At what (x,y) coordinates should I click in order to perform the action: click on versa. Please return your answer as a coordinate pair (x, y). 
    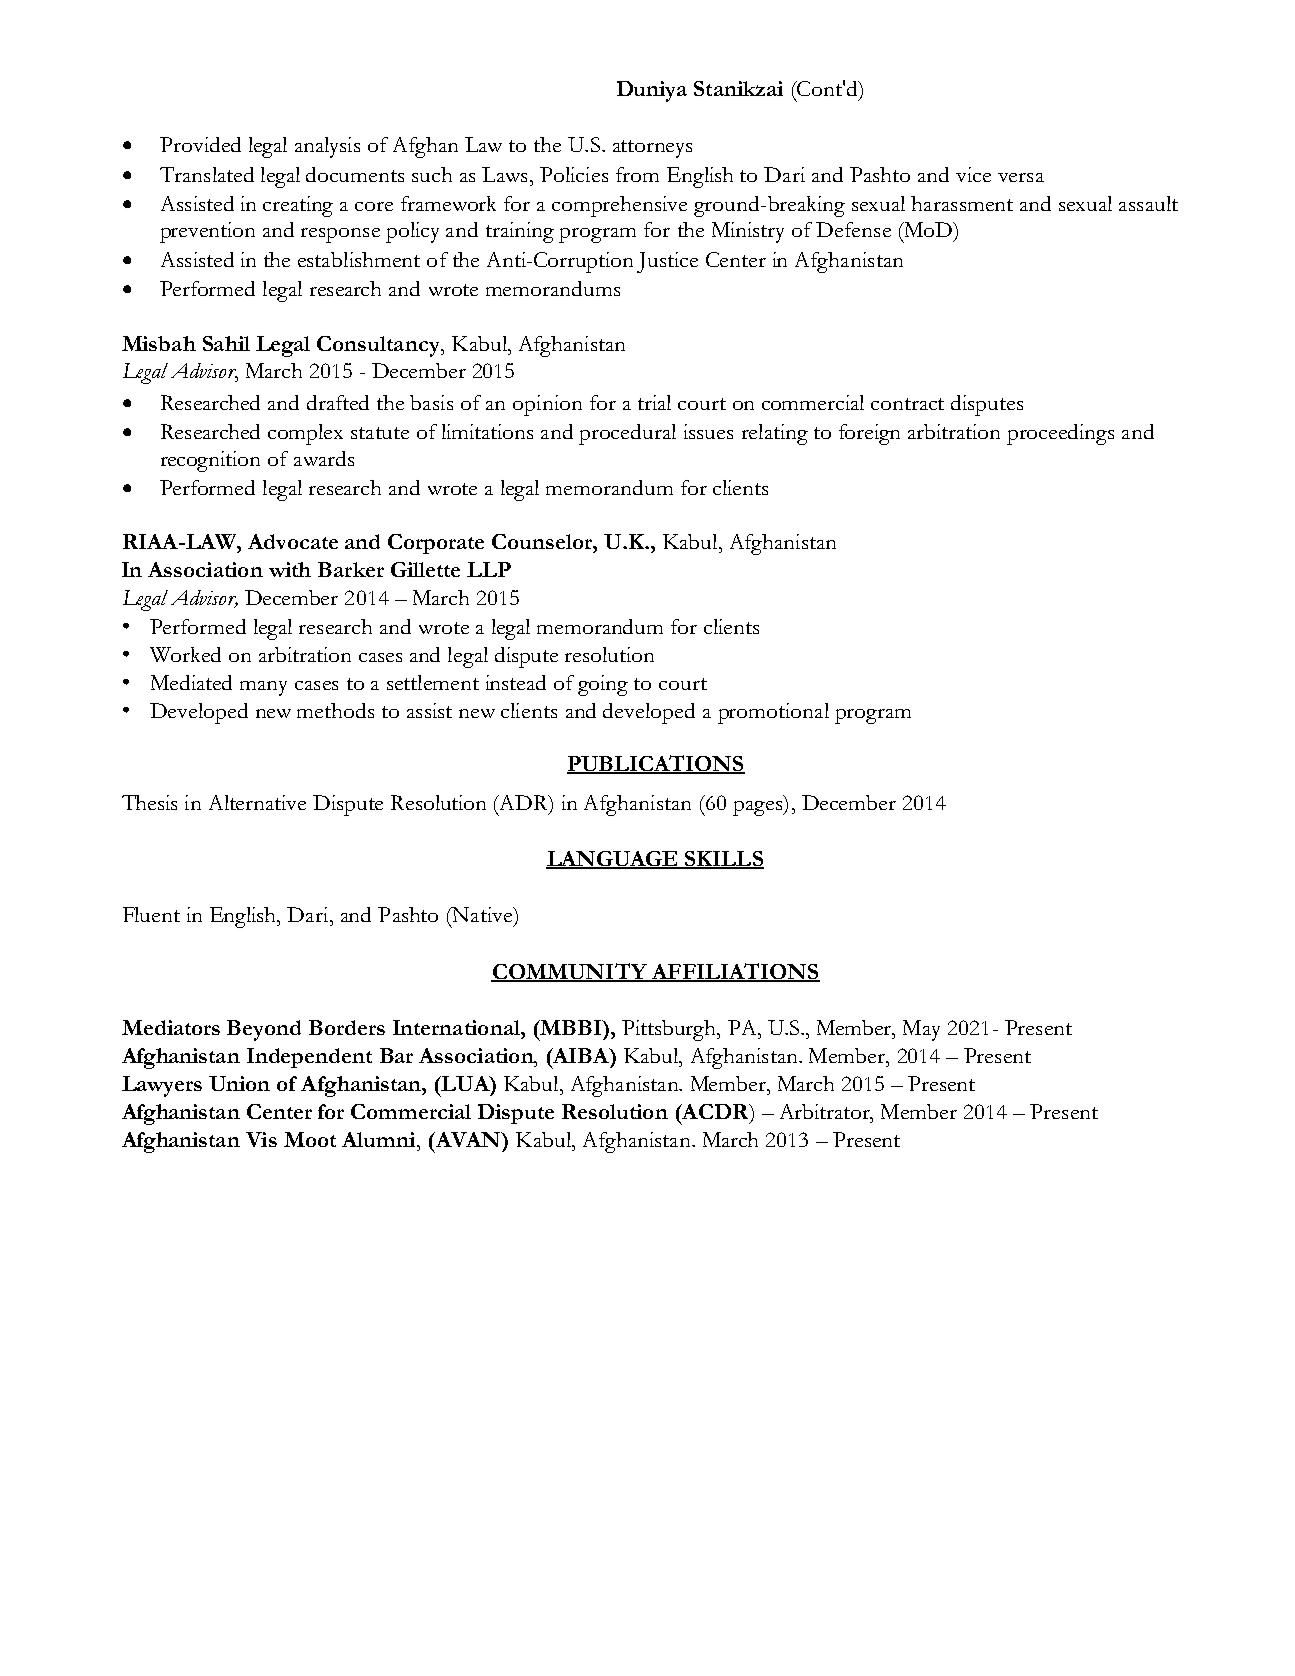
    Looking at the image, I should click on (1021, 177).
